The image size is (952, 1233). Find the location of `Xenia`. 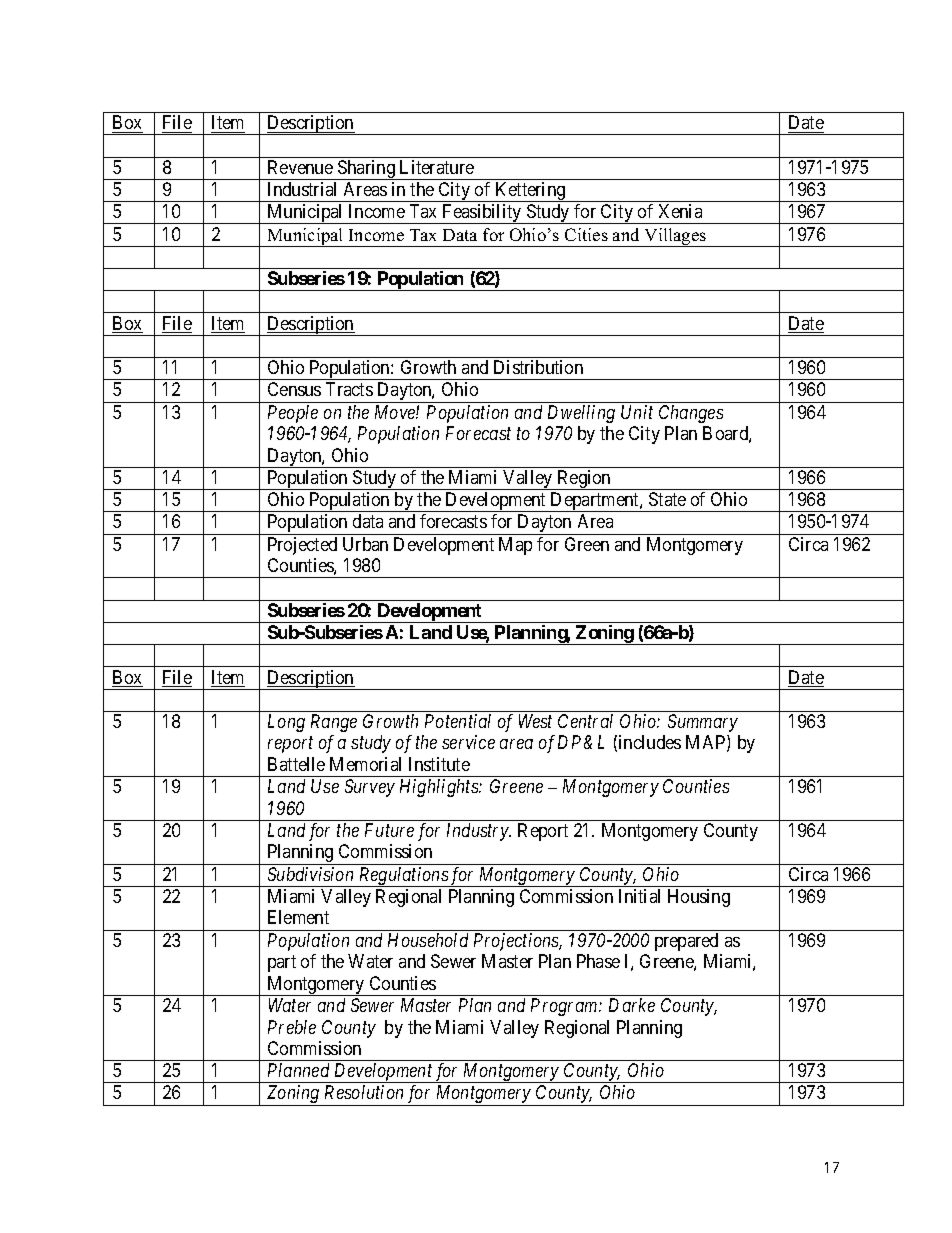

Xenia is located at coordinates (680, 211).
